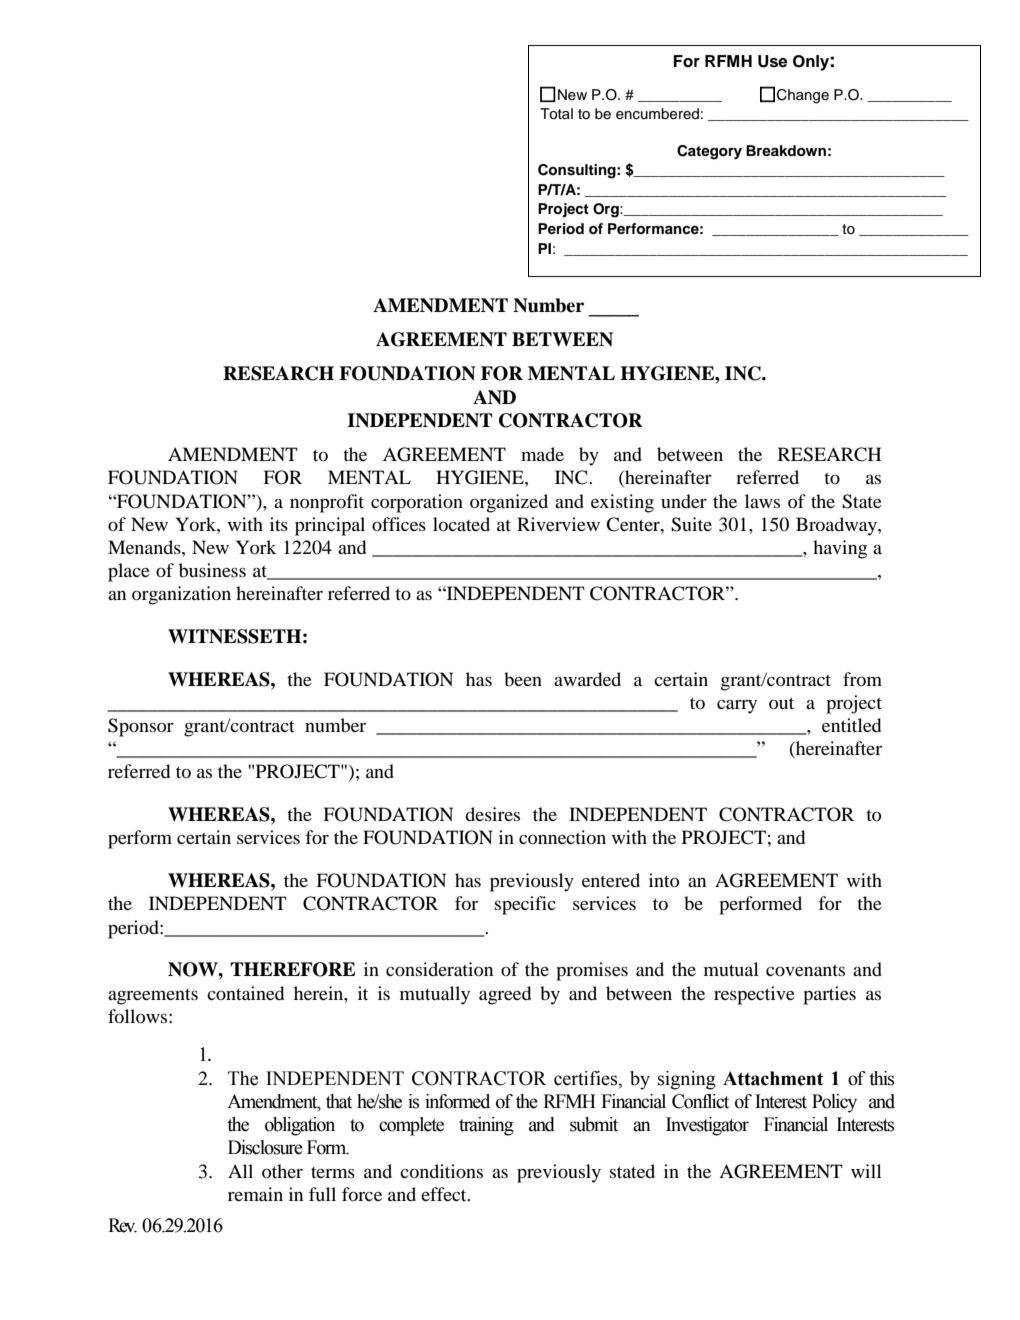  What do you see at coordinates (141, 727) in the screenshot?
I see `Sponsor` at bounding box center [141, 727].
